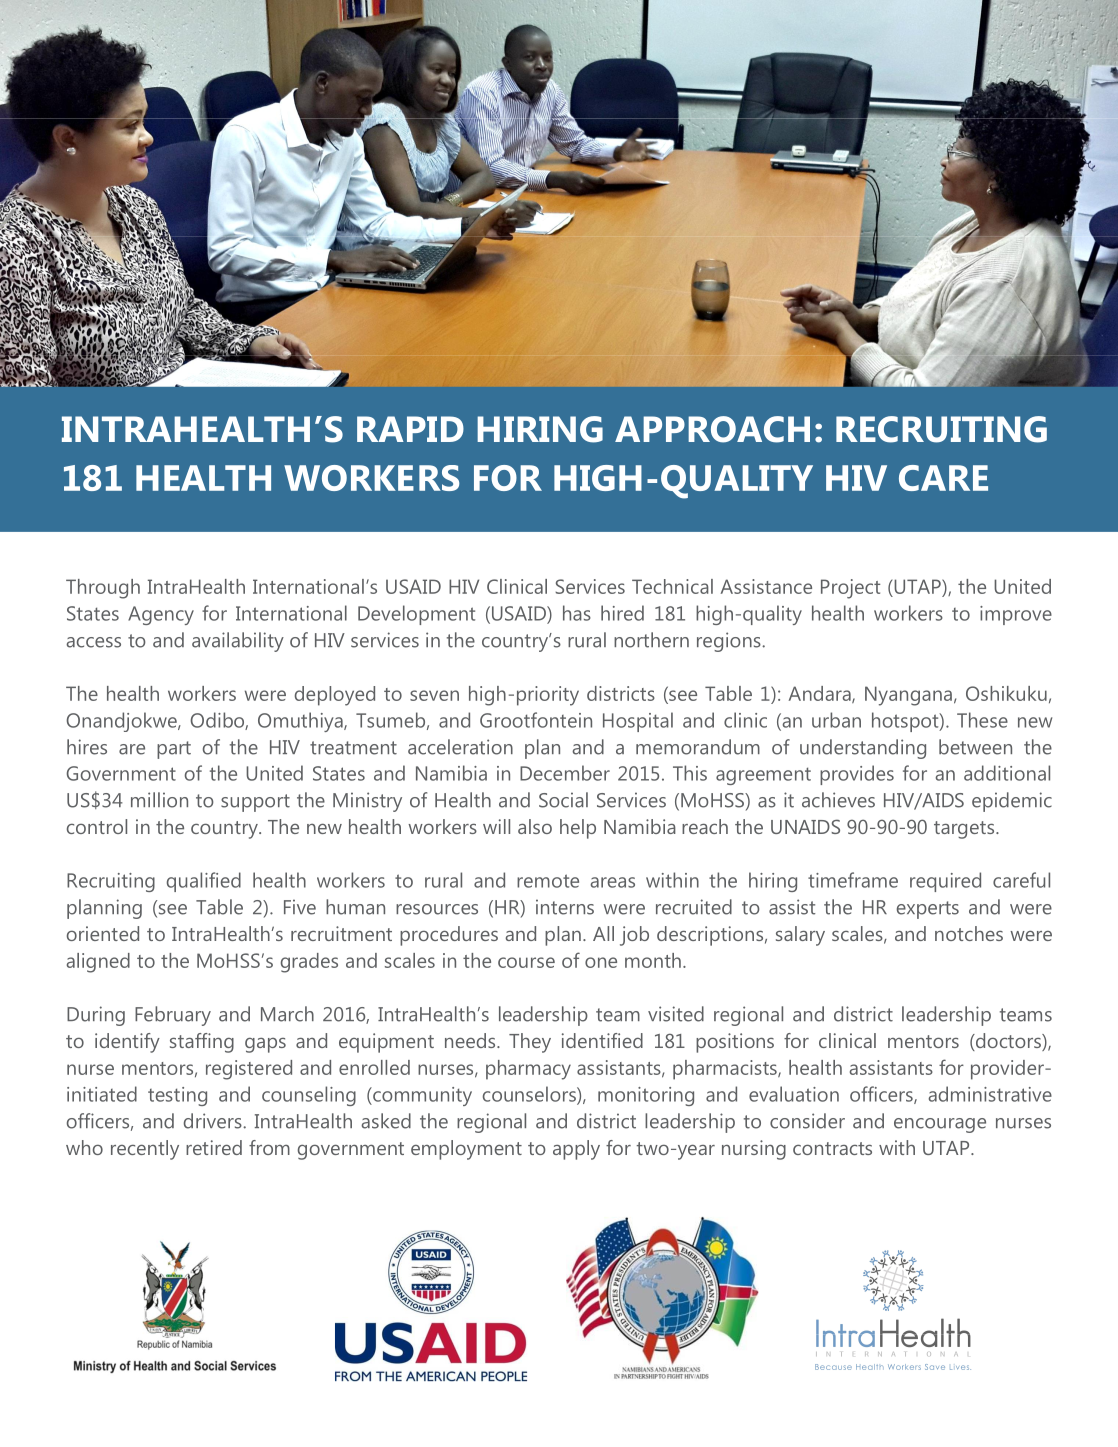 The width and height of the screenshot is (1118, 1447). Describe the element at coordinates (928, 910) in the screenshot. I see `experts` at that location.
